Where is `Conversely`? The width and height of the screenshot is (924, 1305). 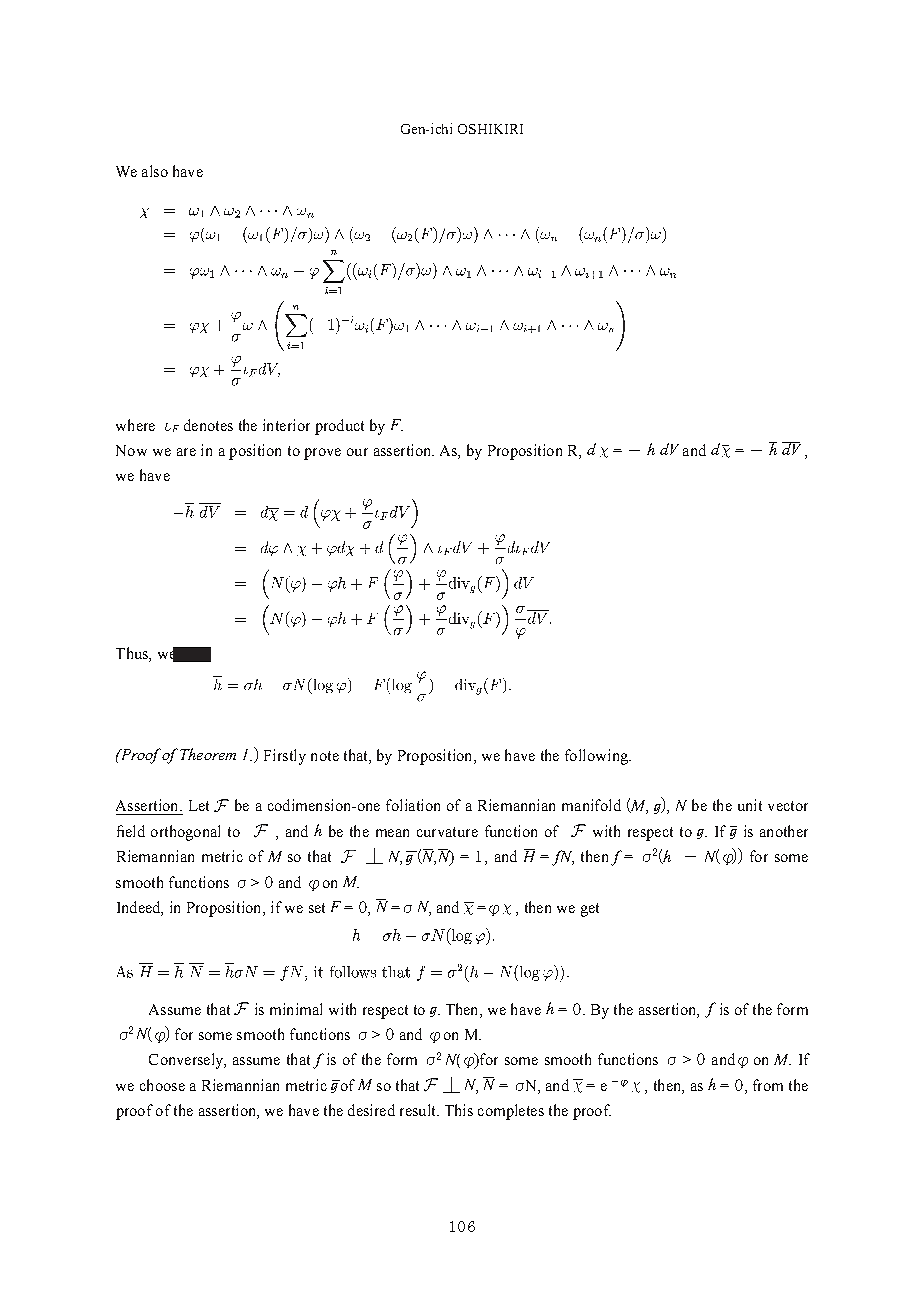 Conversely is located at coordinates (187, 1061).
